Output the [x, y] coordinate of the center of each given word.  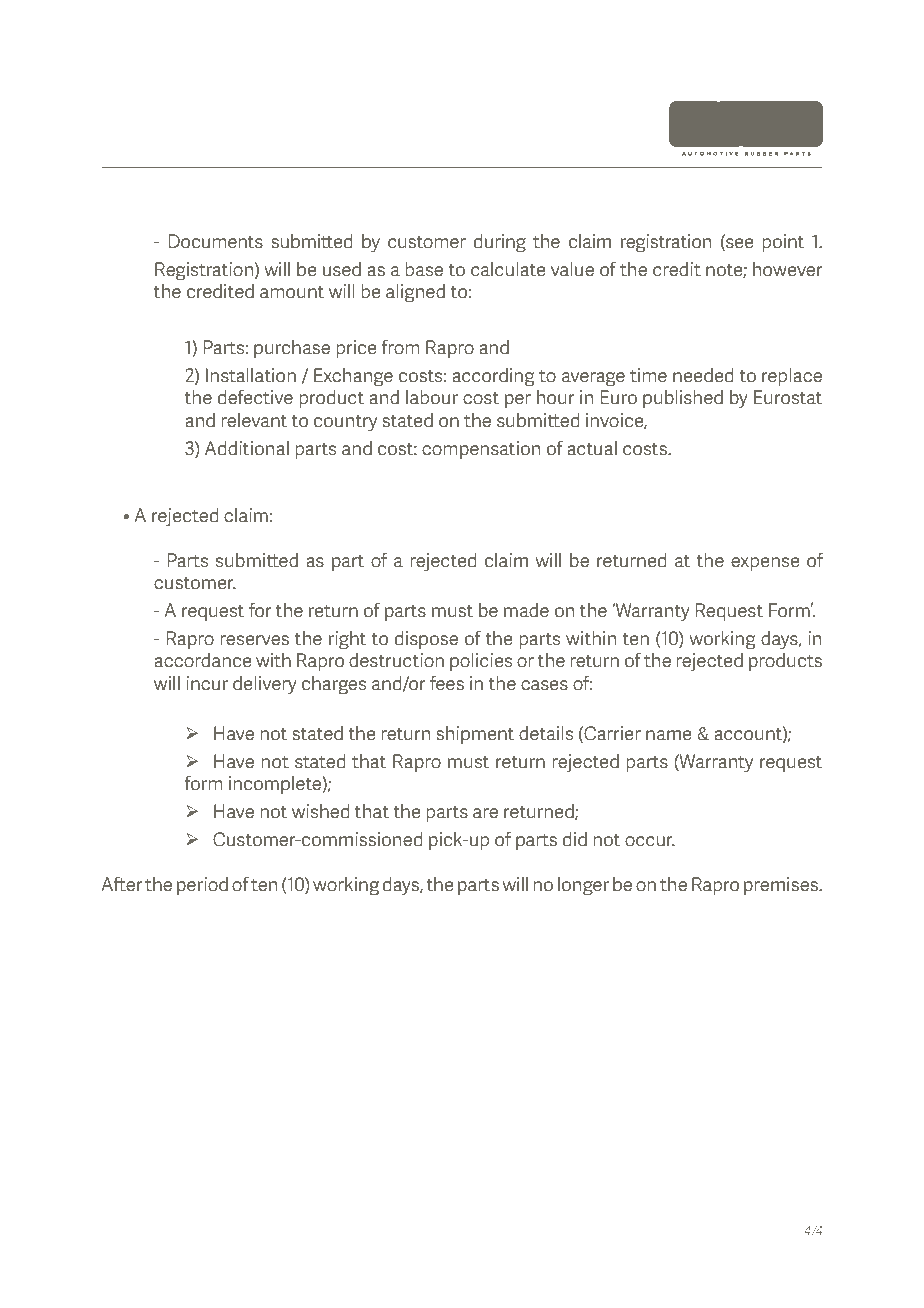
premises [782, 886]
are [485, 813]
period [202, 886]
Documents [216, 241]
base [424, 269]
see [738, 243]
